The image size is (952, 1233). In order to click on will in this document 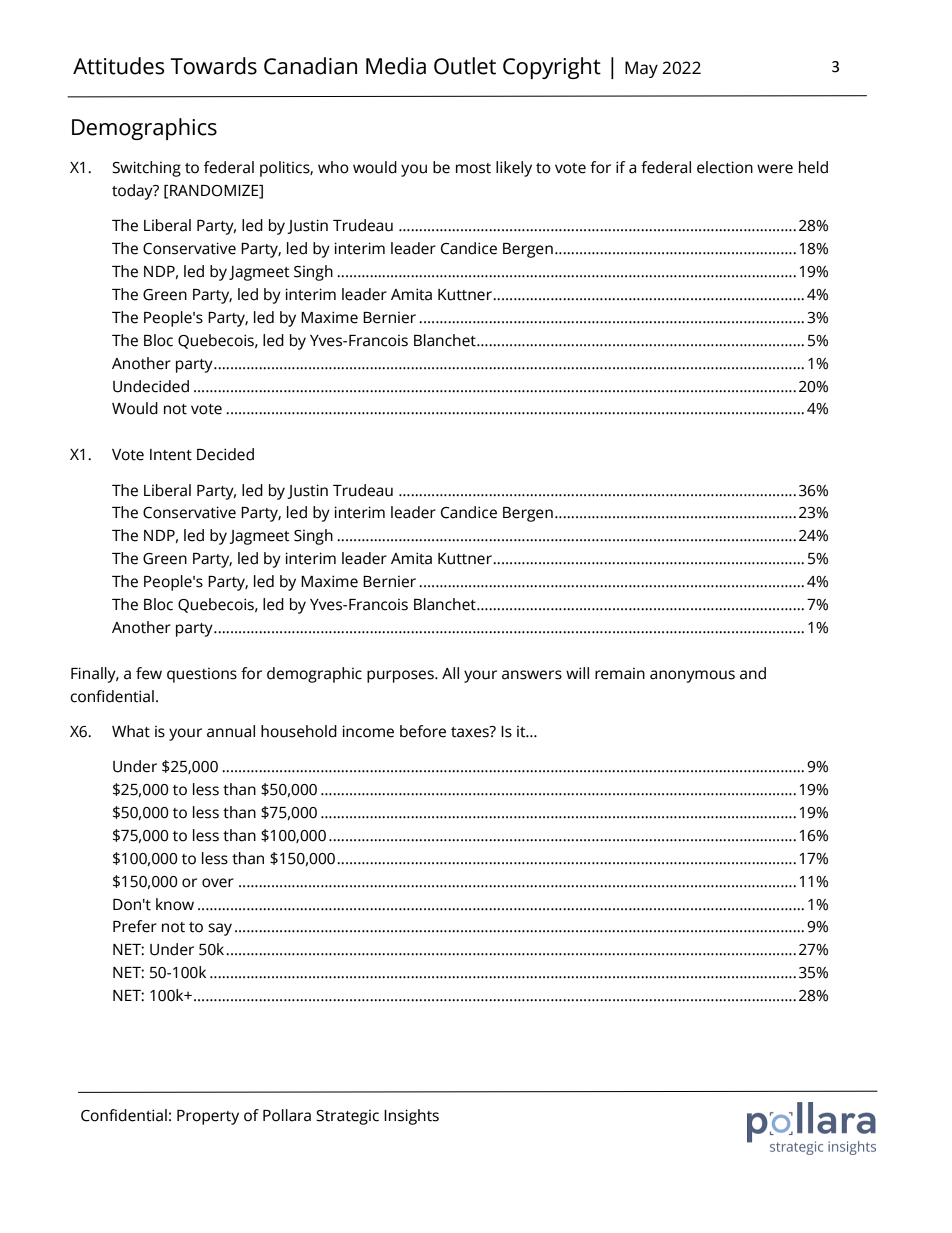, I will do `click(577, 673)`.
